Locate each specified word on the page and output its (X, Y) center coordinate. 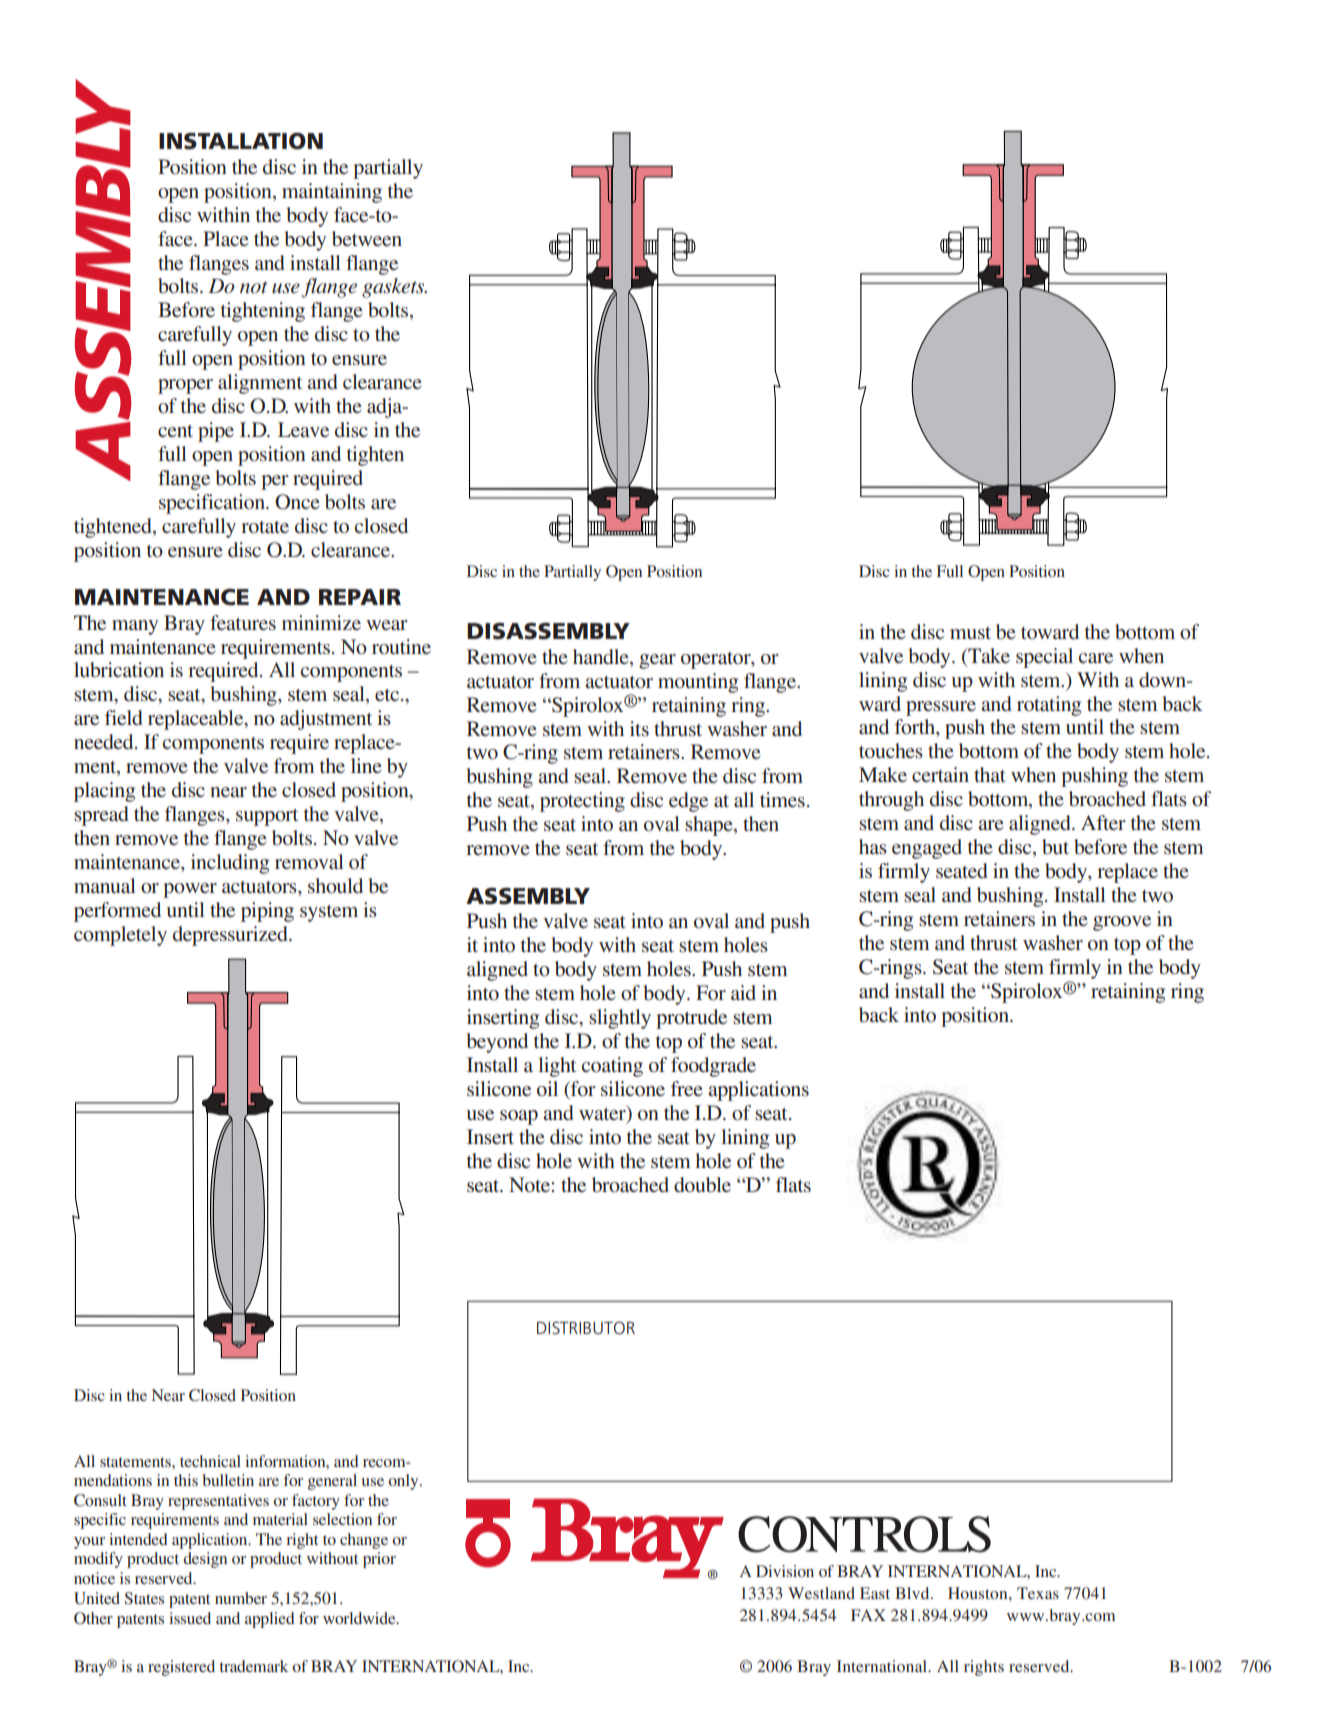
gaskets (394, 288)
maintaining (332, 193)
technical (210, 1461)
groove (1122, 923)
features (243, 622)
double (702, 1185)
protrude (691, 1019)
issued (190, 1618)
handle (602, 656)
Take (988, 655)
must (970, 633)
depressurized (231, 936)
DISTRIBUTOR (586, 1327)
